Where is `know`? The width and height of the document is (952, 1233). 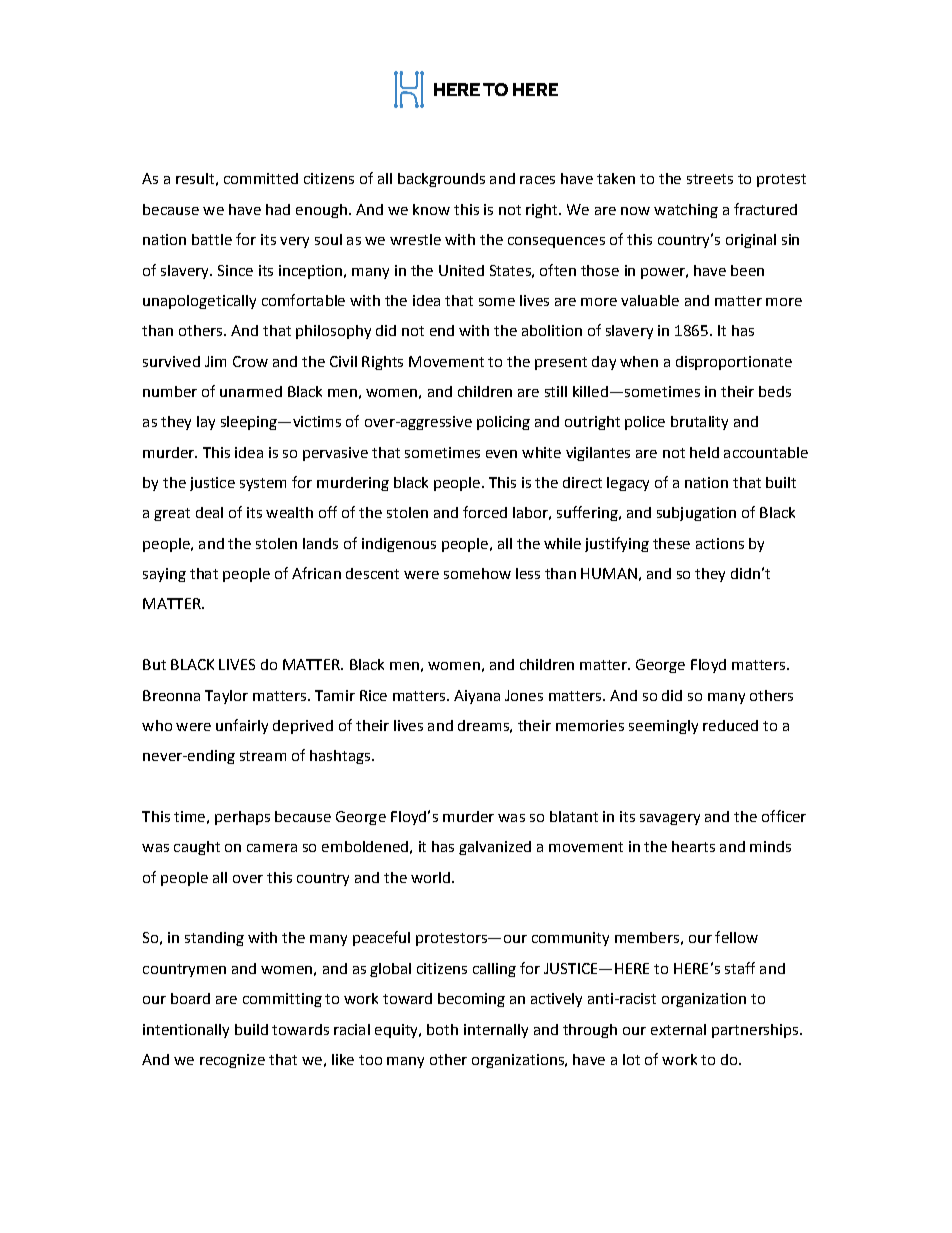 know is located at coordinates (431, 209).
